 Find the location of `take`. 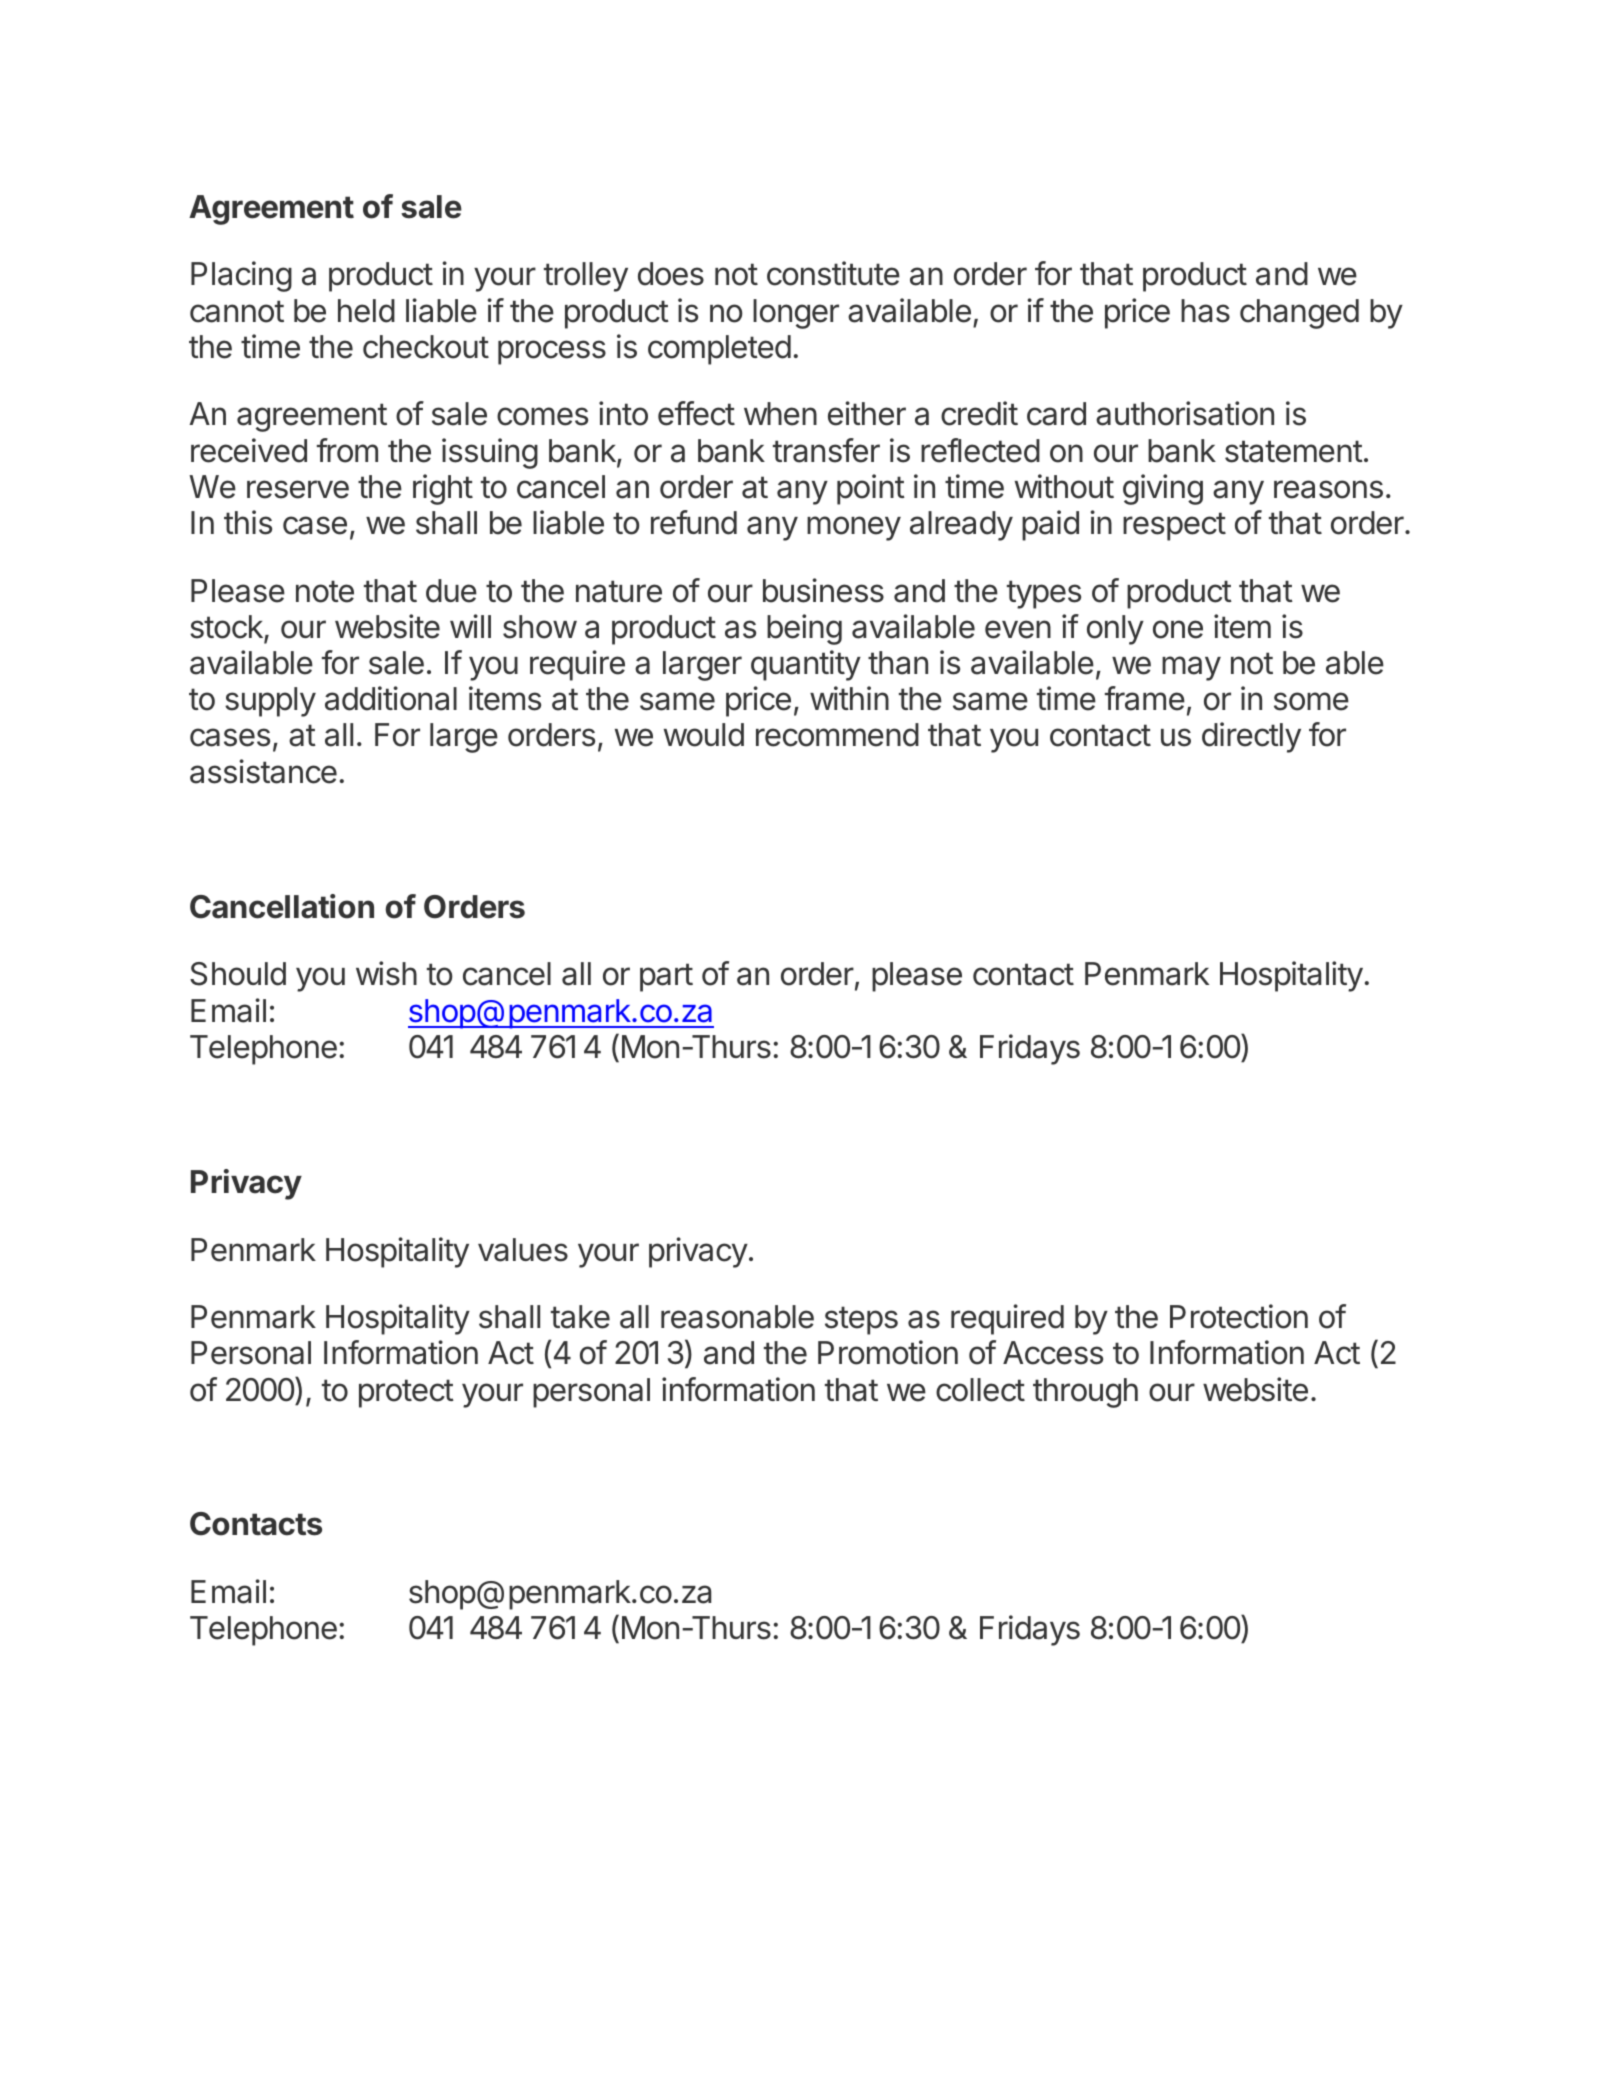

take is located at coordinates (580, 1317).
